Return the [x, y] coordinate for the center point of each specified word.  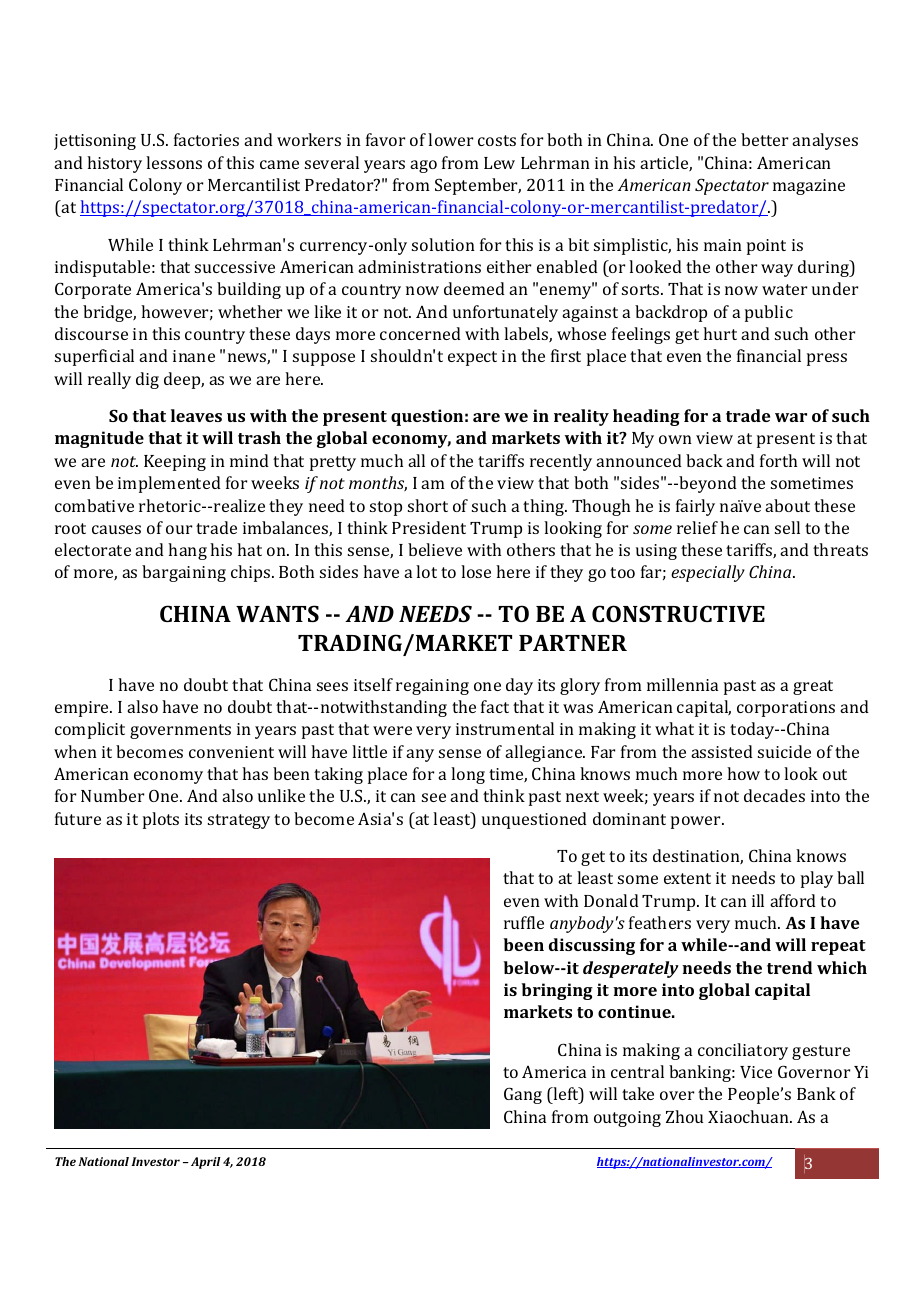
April [206, 1163]
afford [793, 900]
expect [472, 358]
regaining [432, 687]
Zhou [685, 1116]
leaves [196, 415]
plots [161, 820]
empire [83, 709]
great [813, 687]
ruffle [524, 922]
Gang [523, 1095]
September [478, 186]
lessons [174, 162]
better [764, 139]
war [791, 417]
